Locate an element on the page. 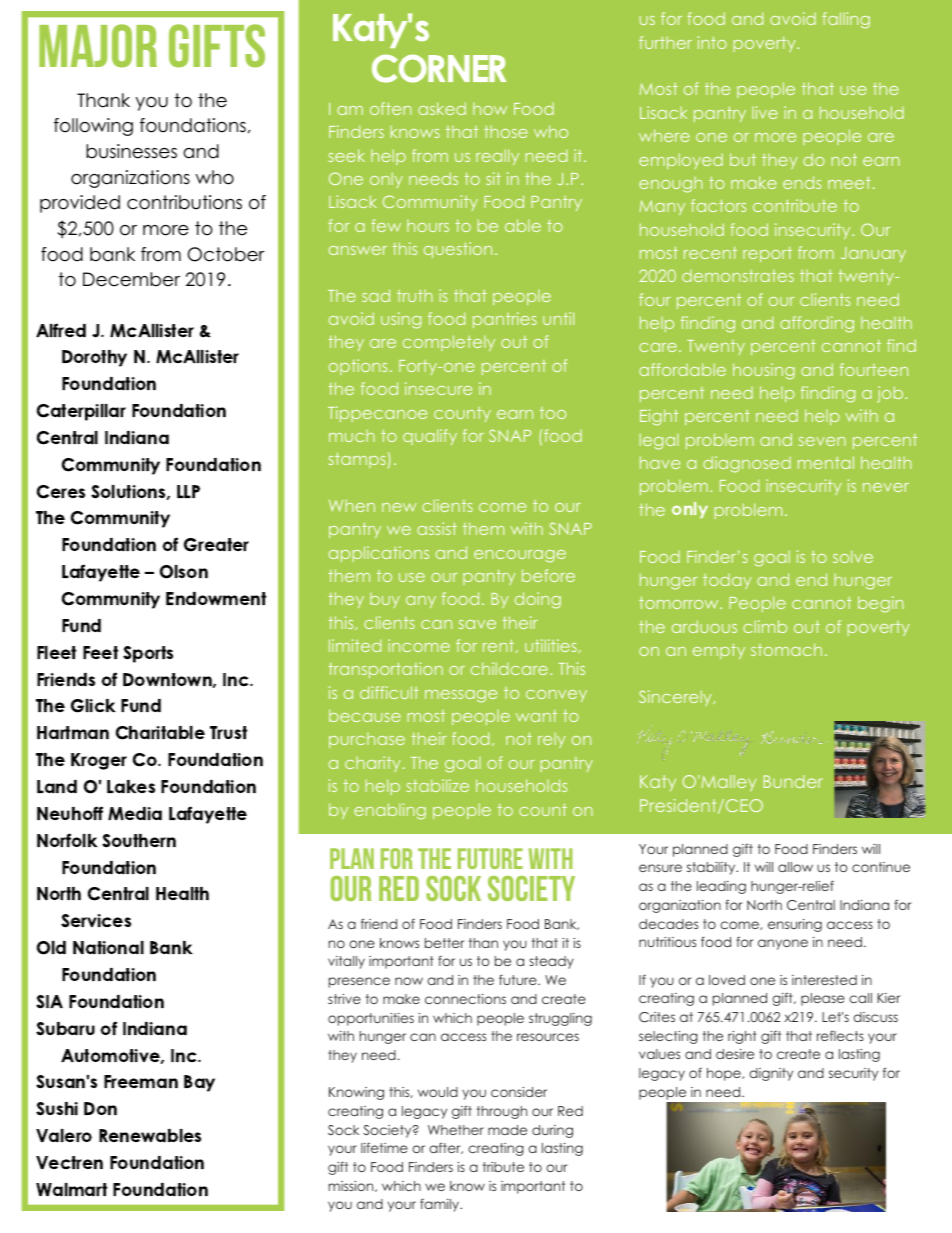 The image size is (952, 1233). stabilize is located at coordinates (438, 785).
